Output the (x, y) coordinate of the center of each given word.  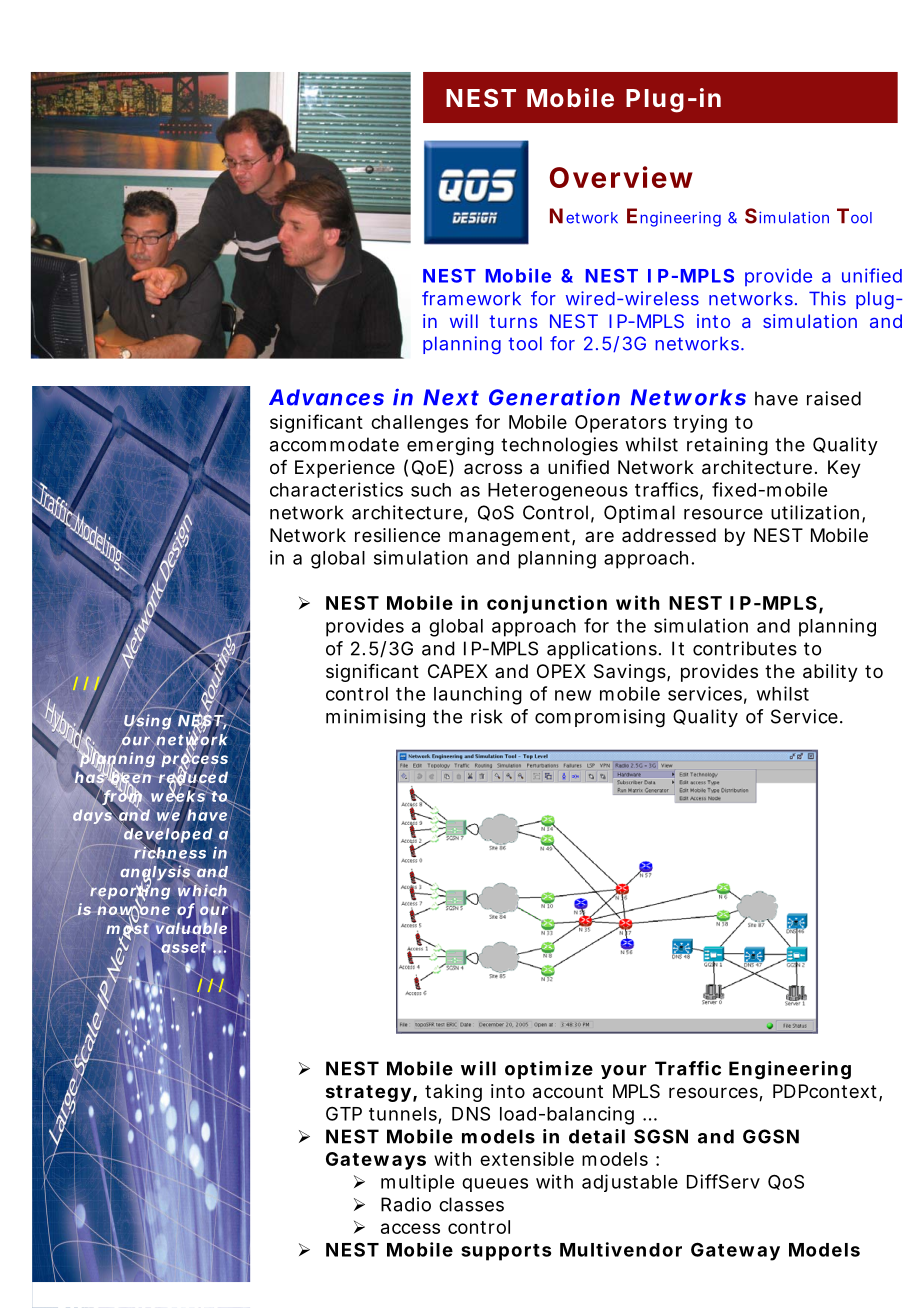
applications (602, 650)
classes (471, 1204)
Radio (406, 1204)
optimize (549, 1070)
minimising (375, 718)
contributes (745, 648)
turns (513, 321)
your (624, 1072)
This (827, 298)
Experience (345, 469)
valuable (190, 928)
